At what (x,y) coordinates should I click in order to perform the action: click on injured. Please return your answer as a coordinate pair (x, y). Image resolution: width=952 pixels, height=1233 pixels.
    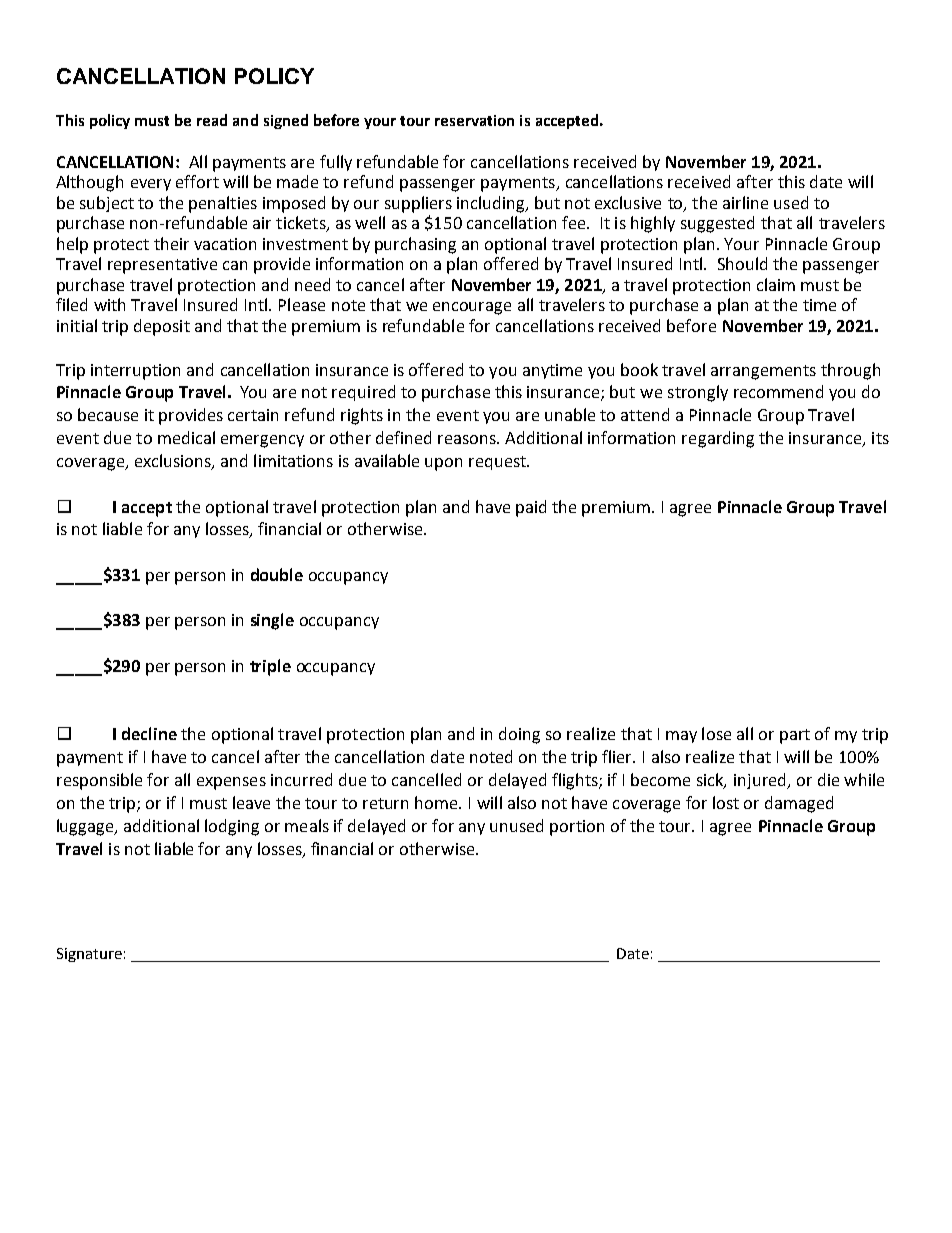
    Looking at the image, I should click on (761, 781).
